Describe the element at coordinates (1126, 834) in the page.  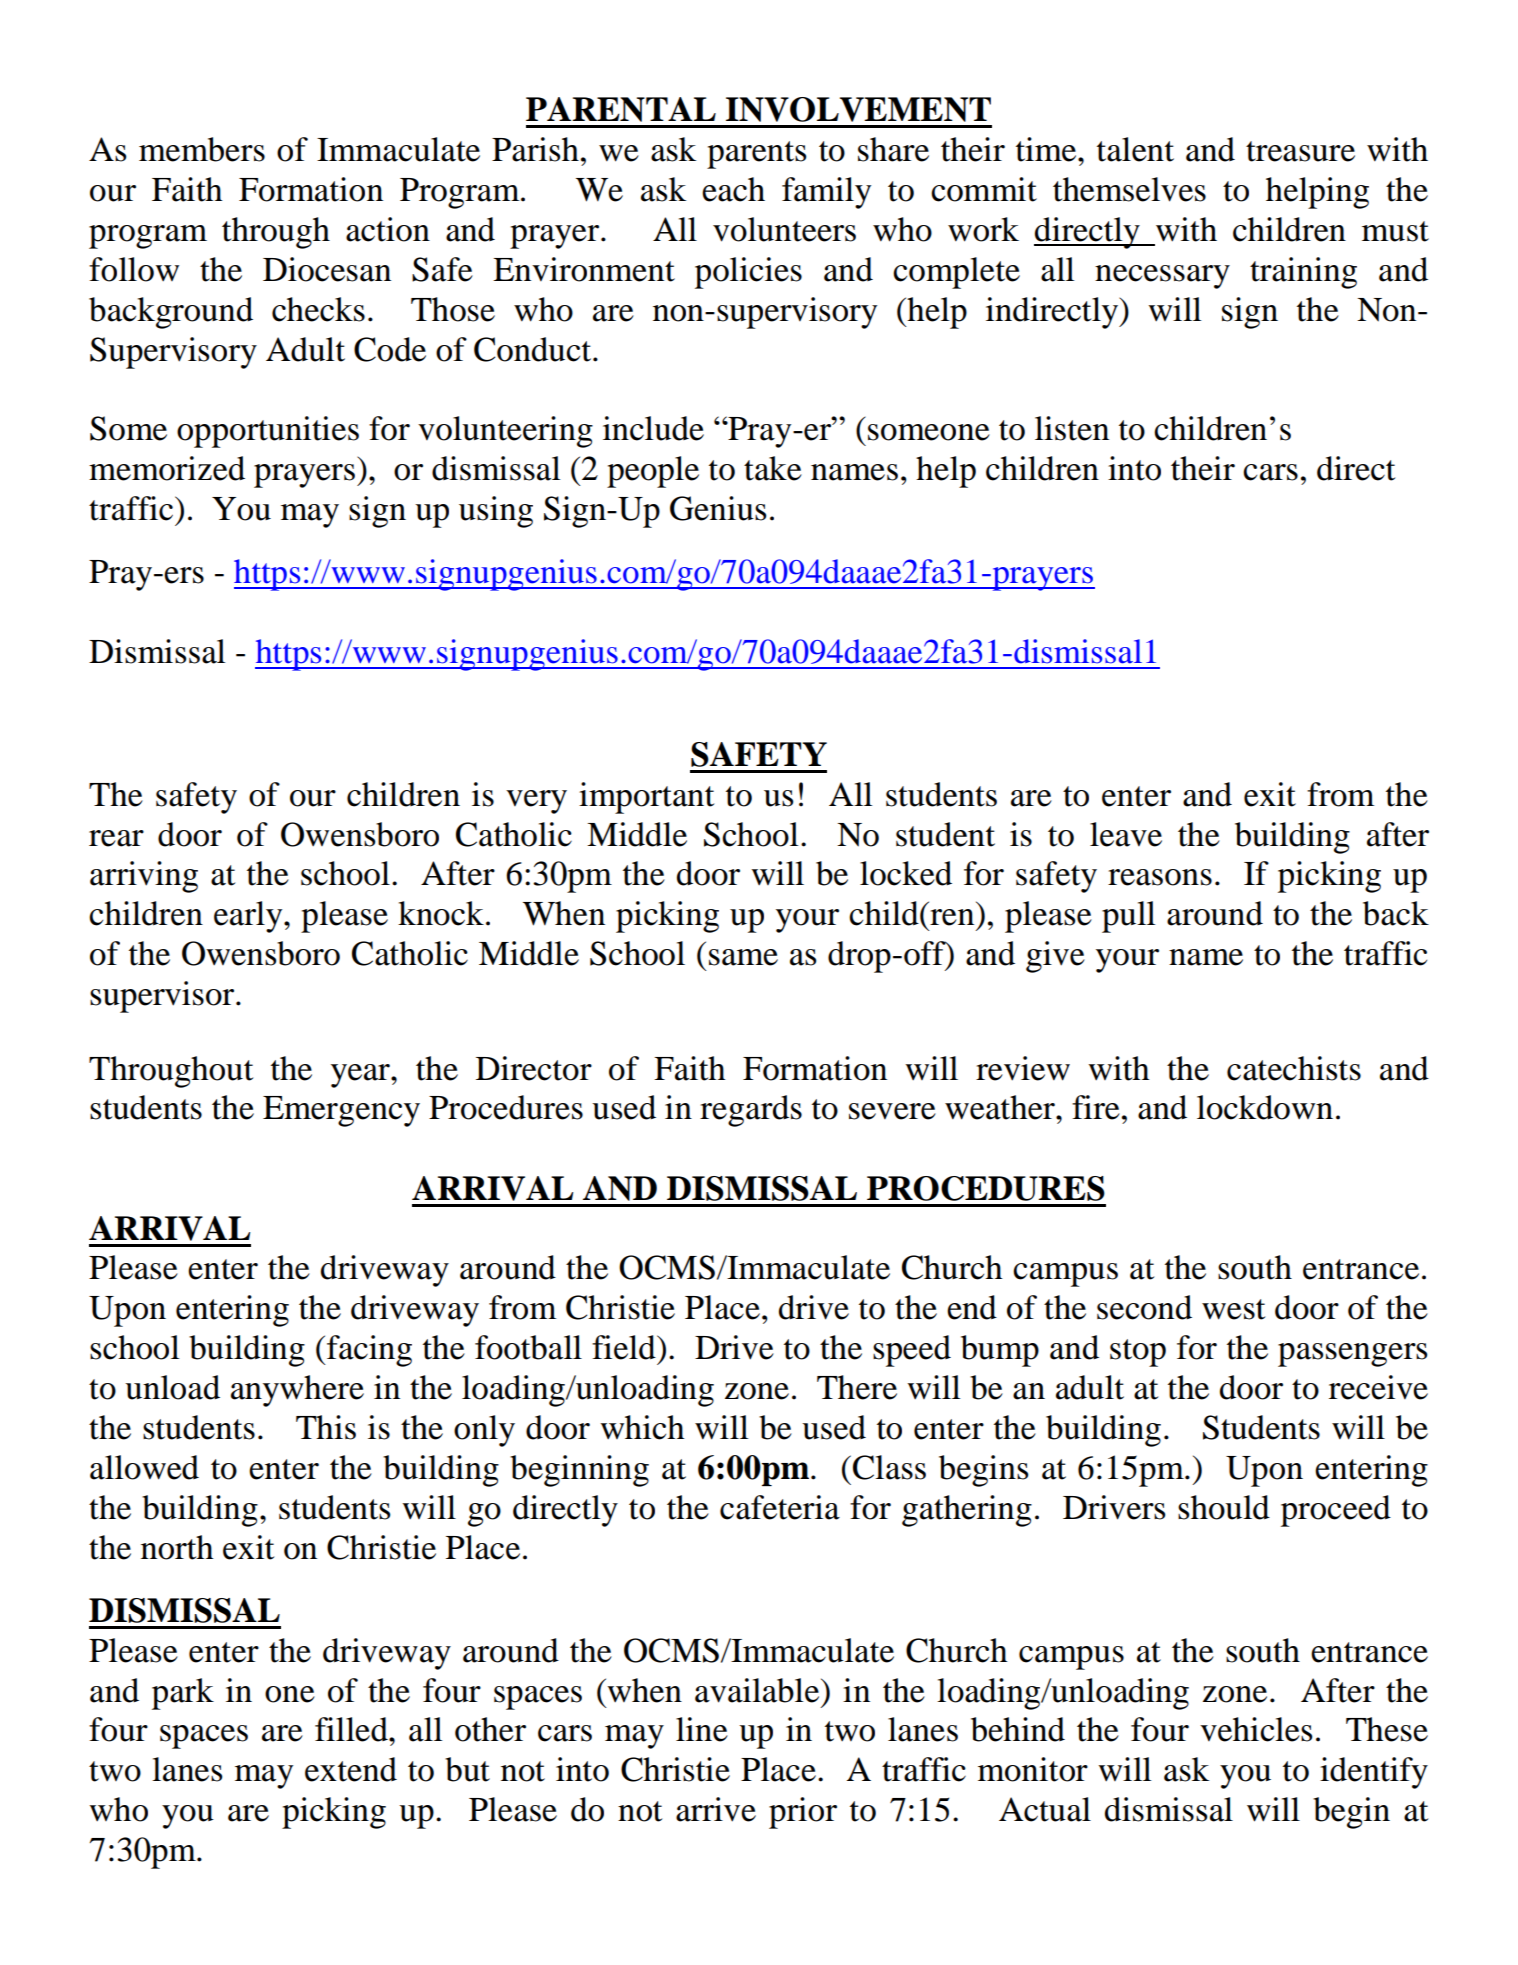
I see `leave` at that location.
